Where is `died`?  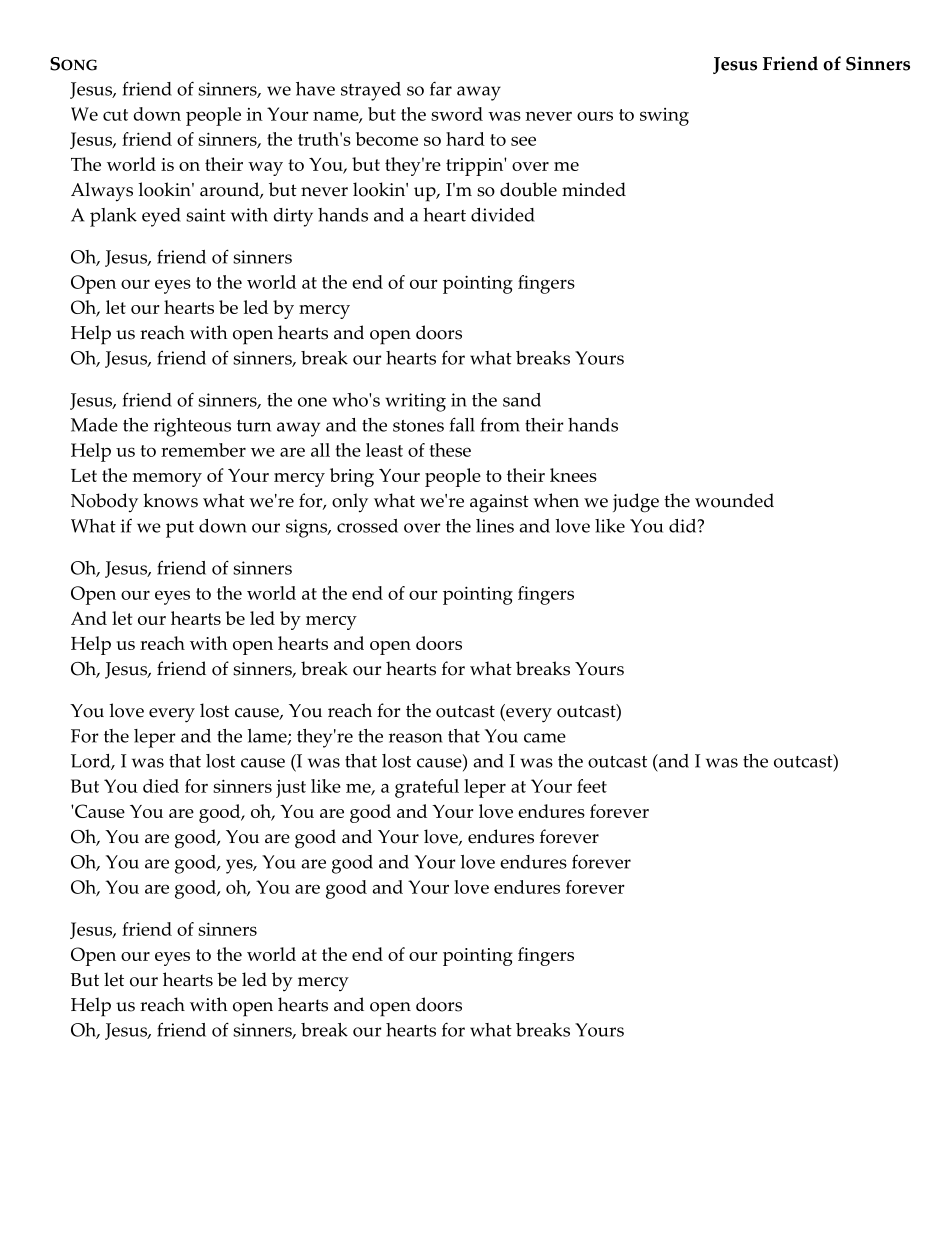 died is located at coordinates (161, 786).
